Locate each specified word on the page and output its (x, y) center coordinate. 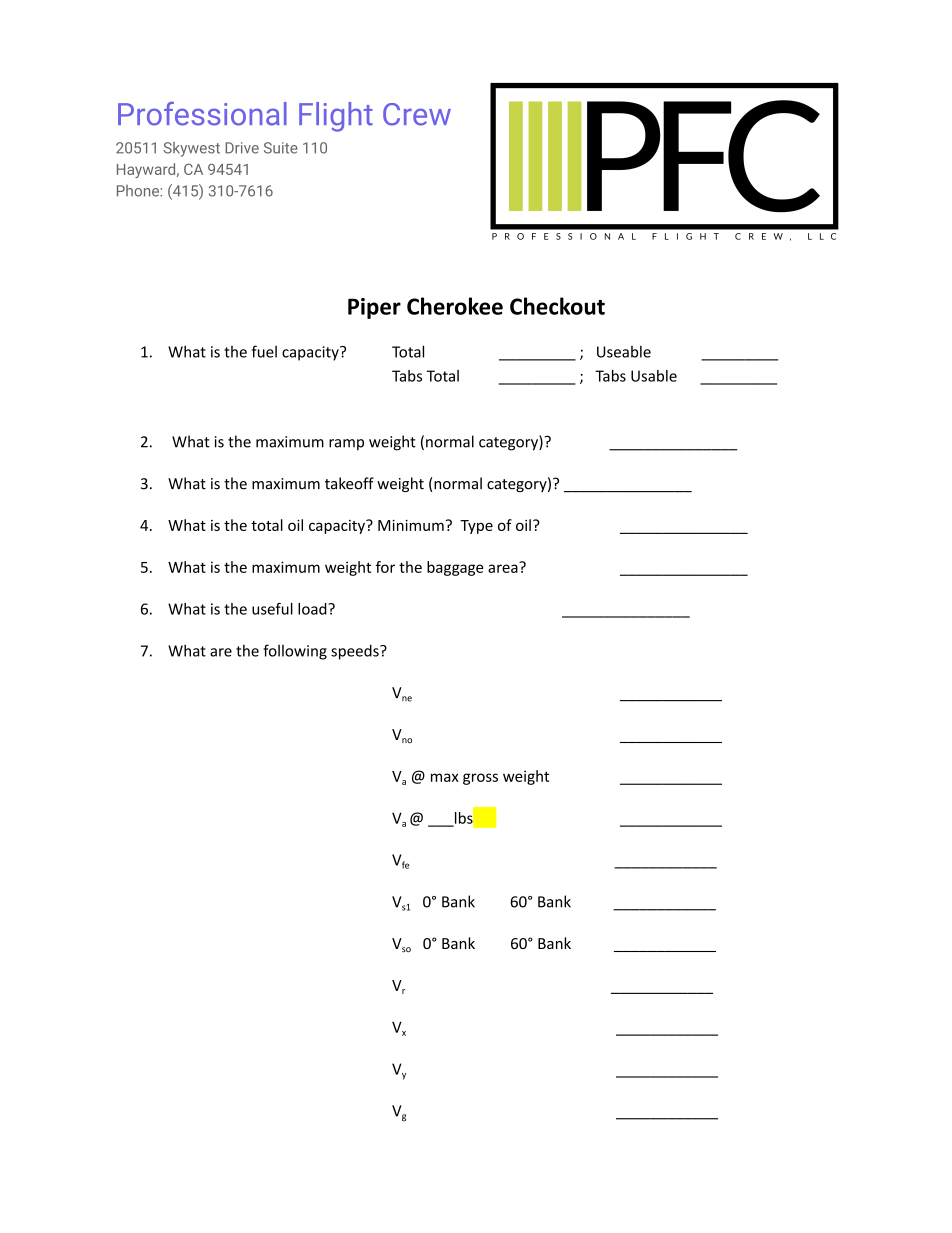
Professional (202, 114)
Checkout (557, 306)
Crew (417, 114)
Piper (374, 308)
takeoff (349, 483)
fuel (264, 351)
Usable (654, 376)
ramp (346, 445)
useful (272, 609)
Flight (336, 117)
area (504, 567)
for (385, 567)
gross (480, 779)
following (295, 652)
